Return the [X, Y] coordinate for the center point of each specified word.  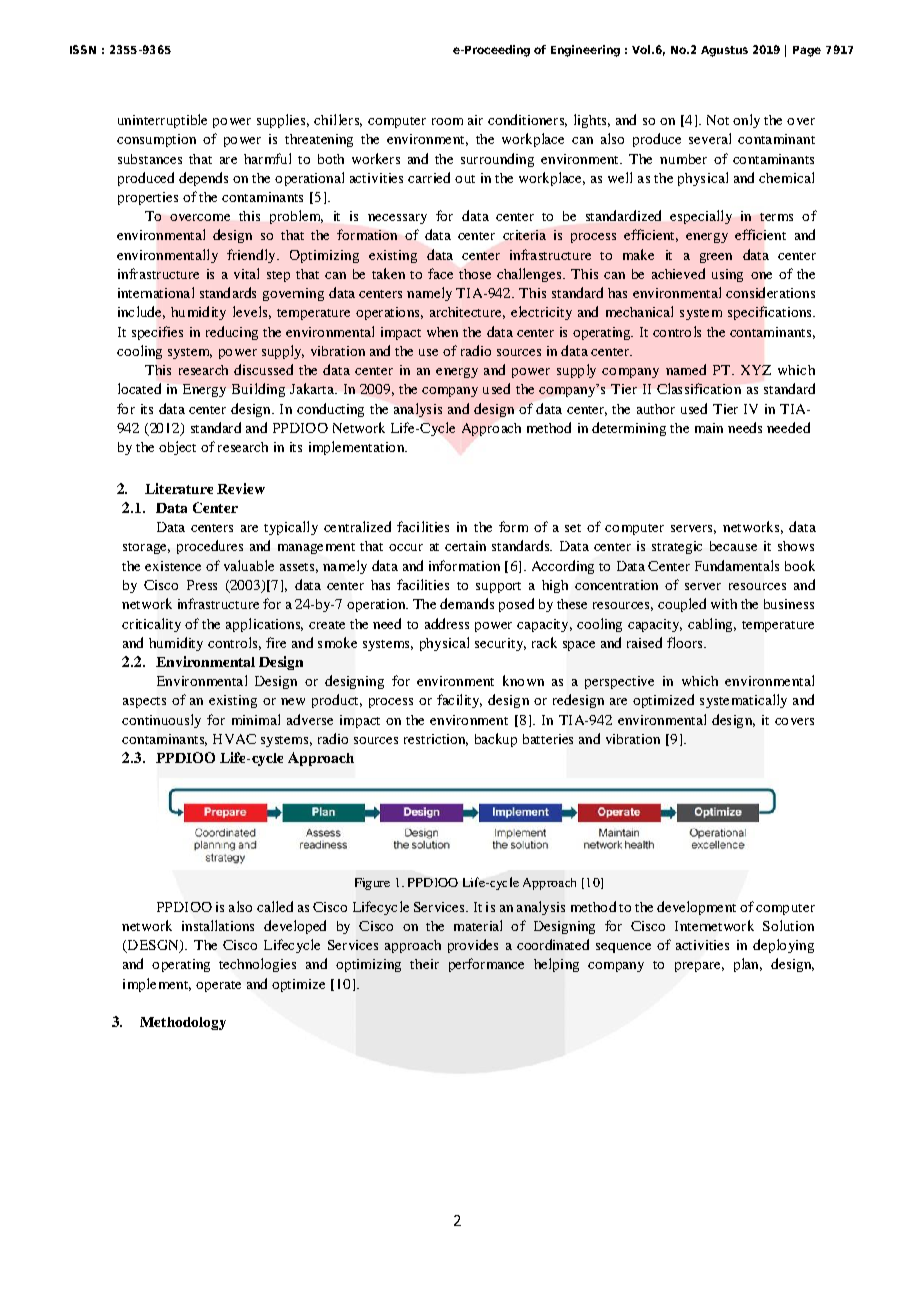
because [733, 546]
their [424, 964]
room [447, 121]
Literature [179, 488]
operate [218, 986]
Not [718, 120]
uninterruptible [162, 121]
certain [465, 546]
